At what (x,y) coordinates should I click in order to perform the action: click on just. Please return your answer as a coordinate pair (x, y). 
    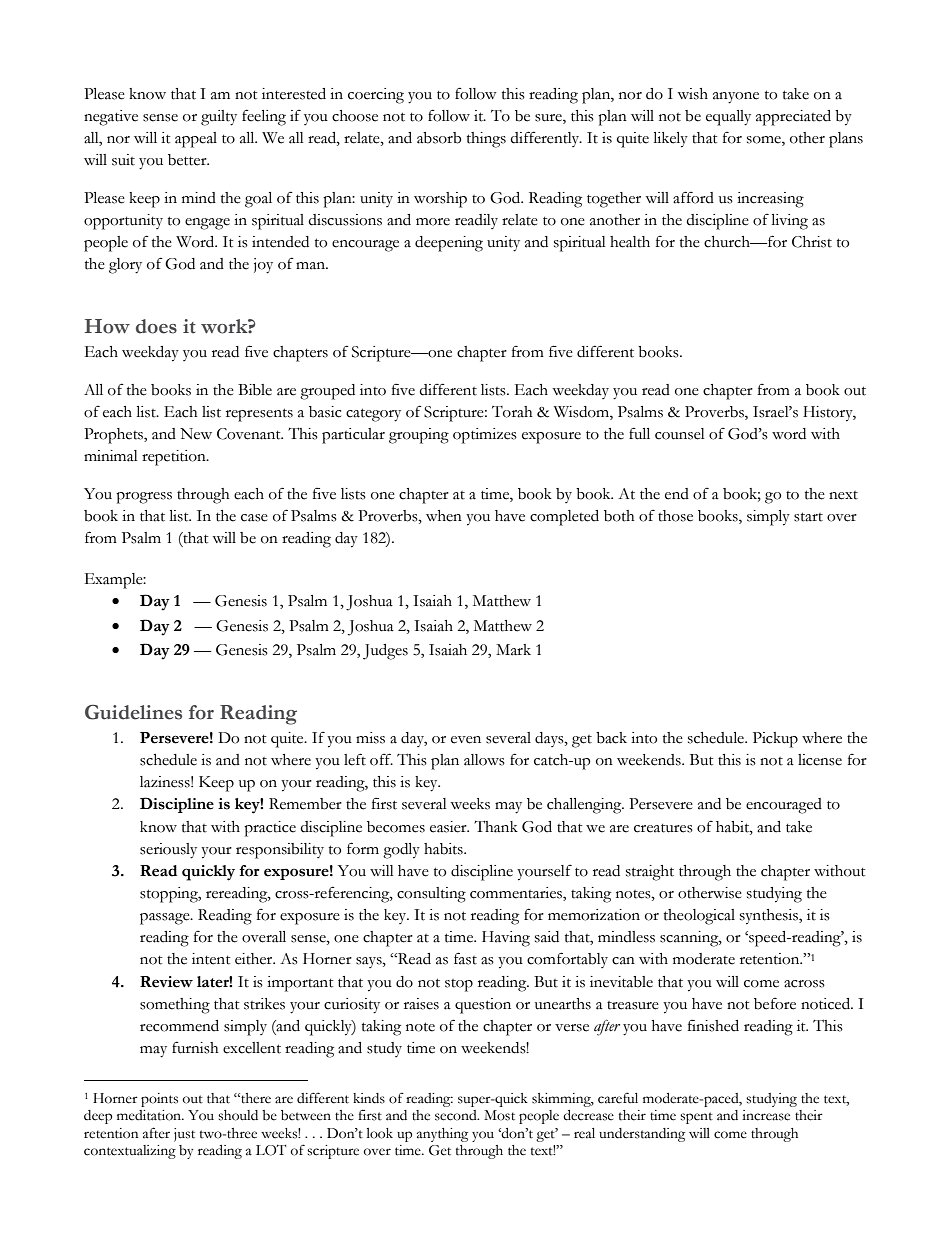
    Looking at the image, I should click on (184, 1135).
